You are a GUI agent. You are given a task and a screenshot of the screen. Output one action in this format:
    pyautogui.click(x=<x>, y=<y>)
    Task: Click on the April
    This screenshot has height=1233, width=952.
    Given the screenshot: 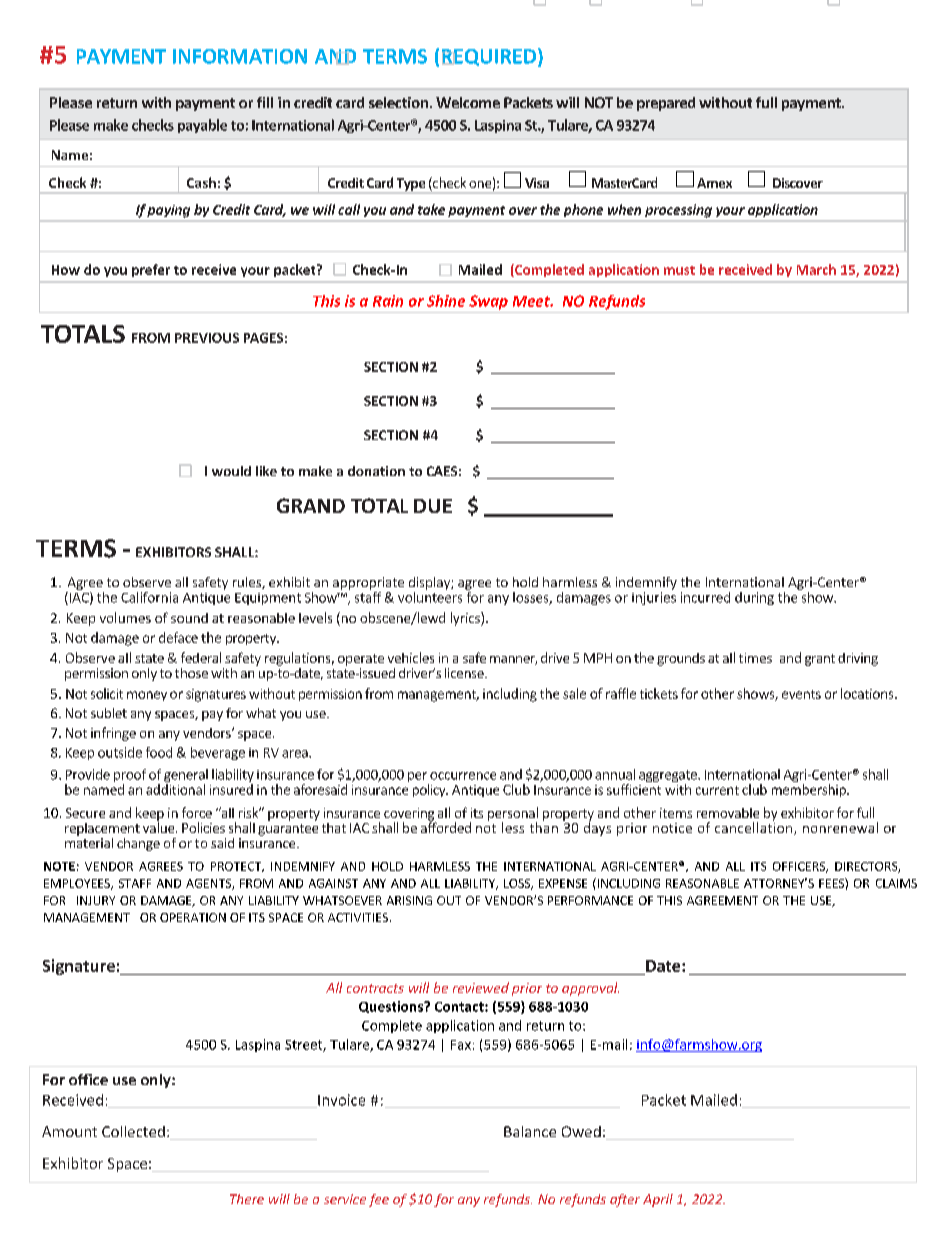 What is the action you would take?
    pyautogui.click(x=658, y=1200)
